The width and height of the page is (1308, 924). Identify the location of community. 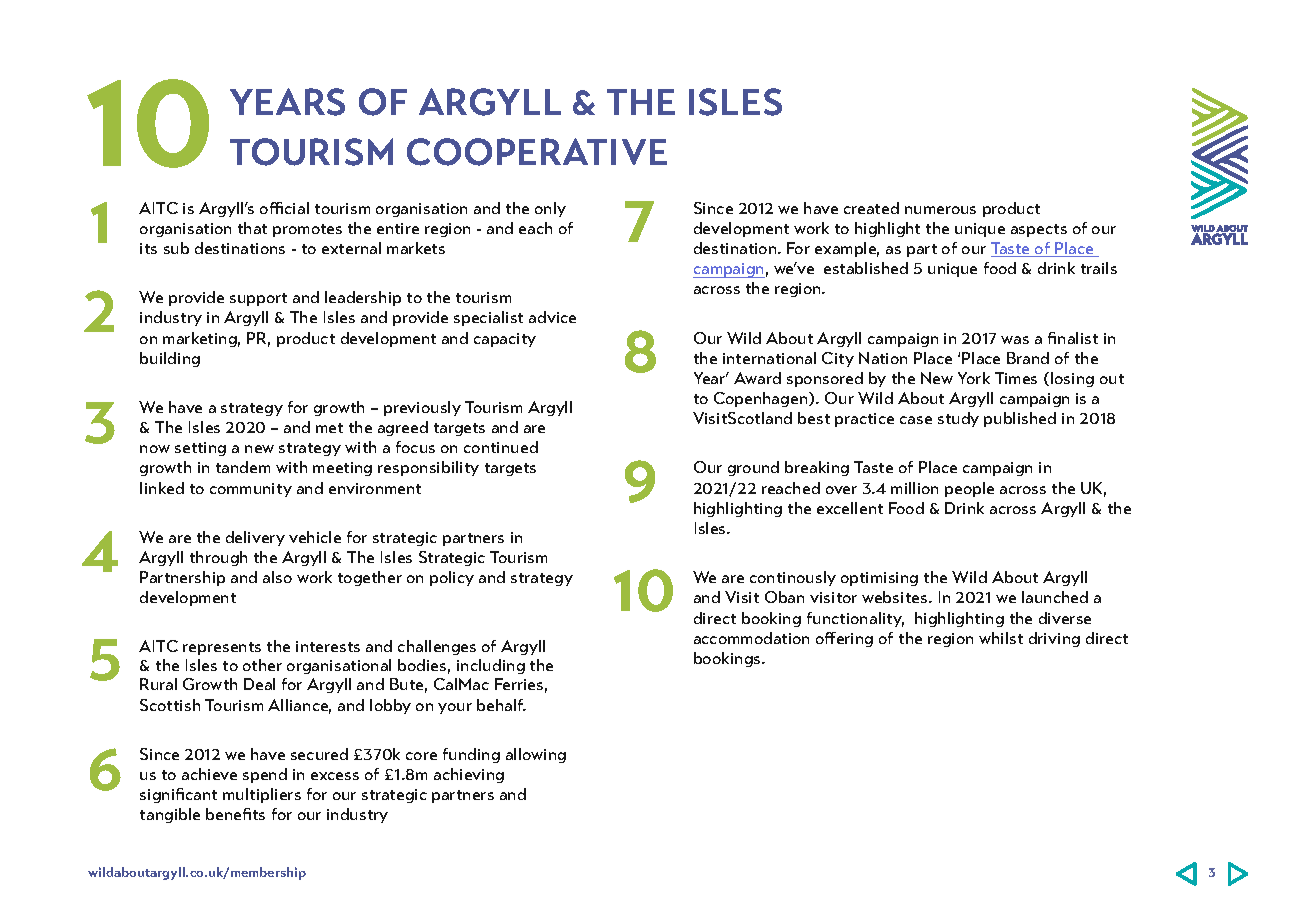
(251, 490).
